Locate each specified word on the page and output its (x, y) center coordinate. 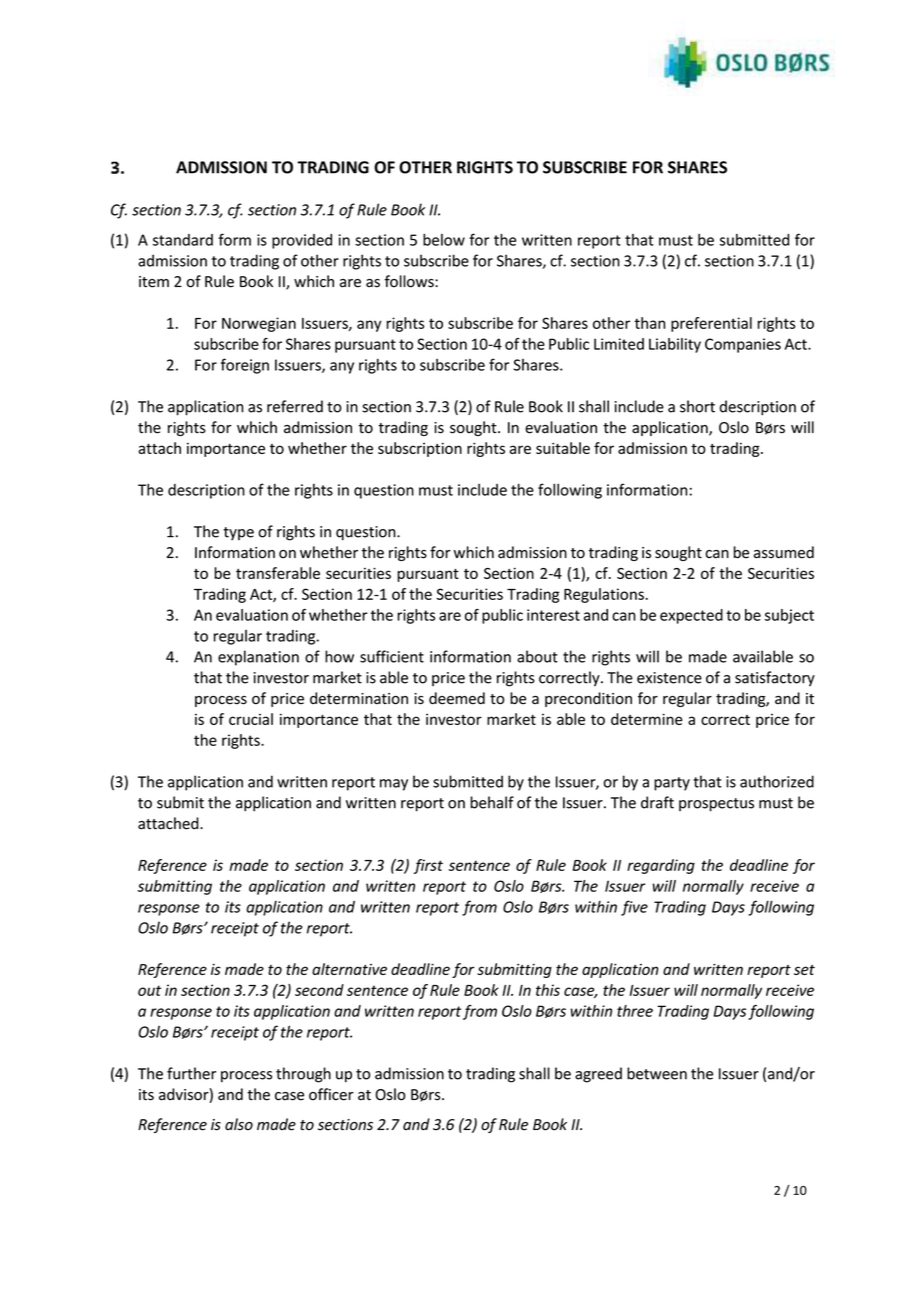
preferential (711, 324)
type (238, 533)
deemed (457, 698)
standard (183, 240)
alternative (349, 969)
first (428, 866)
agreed (598, 1075)
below (444, 240)
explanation (258, 658)
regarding (661, 866)
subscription (420, 449)
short (697, 406)
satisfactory (775, 678)
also (239, 1124)
